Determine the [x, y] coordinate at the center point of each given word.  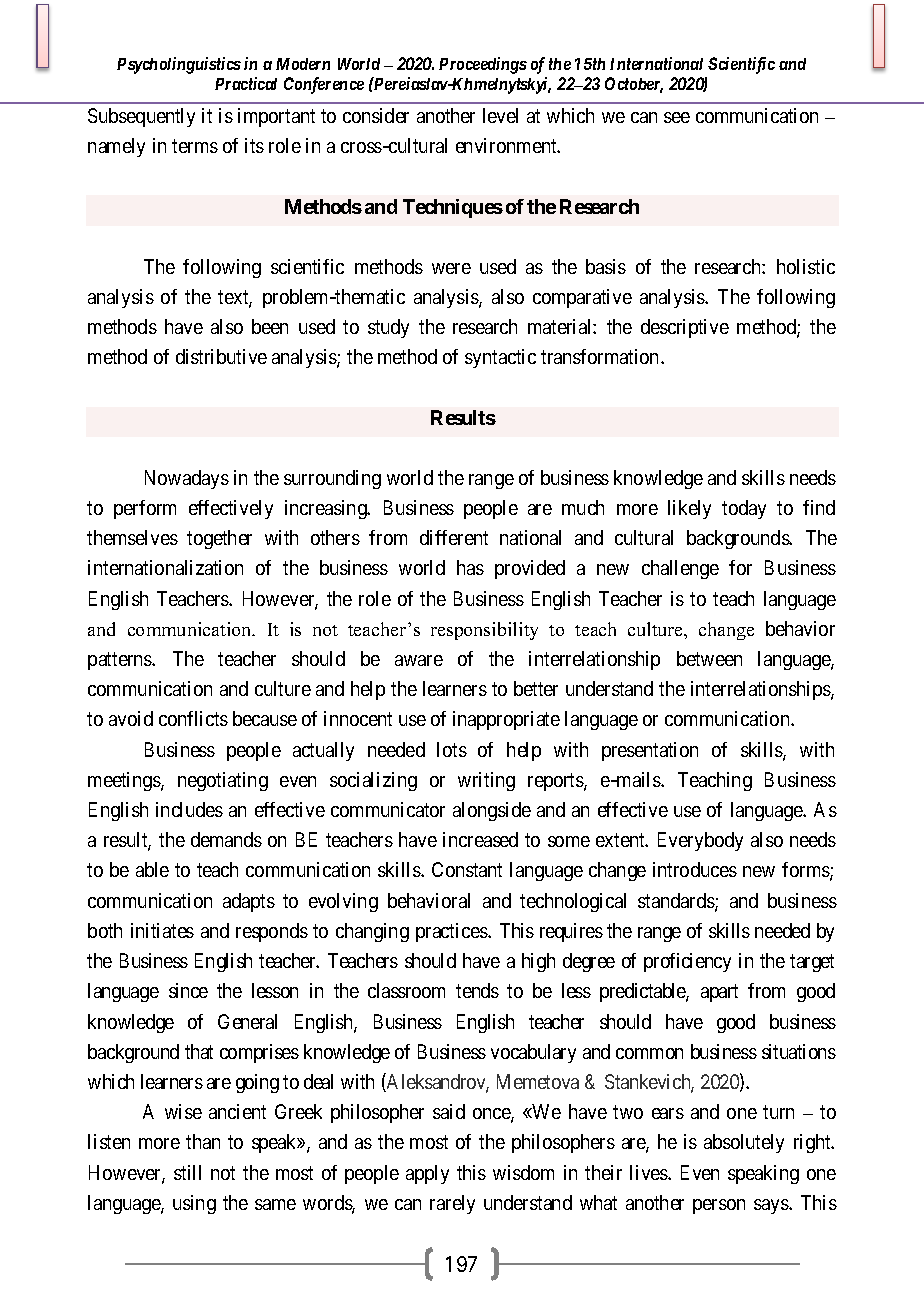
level [500, 115]
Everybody [700, 841]
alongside [492, 811]
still [187, 1172]
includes [189, 809]
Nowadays [187, 479]
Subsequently [141, 117]
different [454, 537]
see [677, 117]
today [744, 509]
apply [427, 1174]
